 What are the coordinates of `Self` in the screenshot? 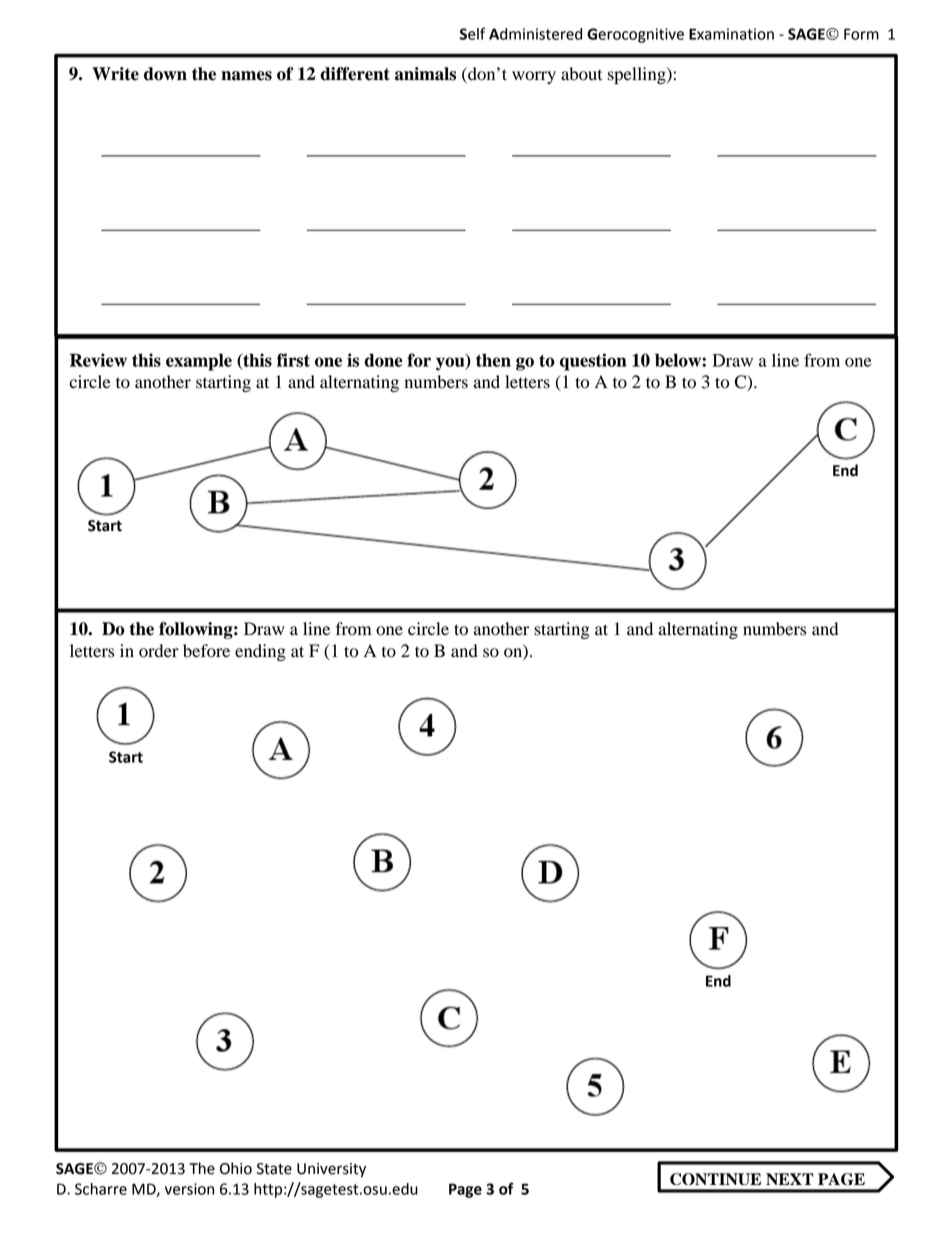 It's located at (473, 33).
